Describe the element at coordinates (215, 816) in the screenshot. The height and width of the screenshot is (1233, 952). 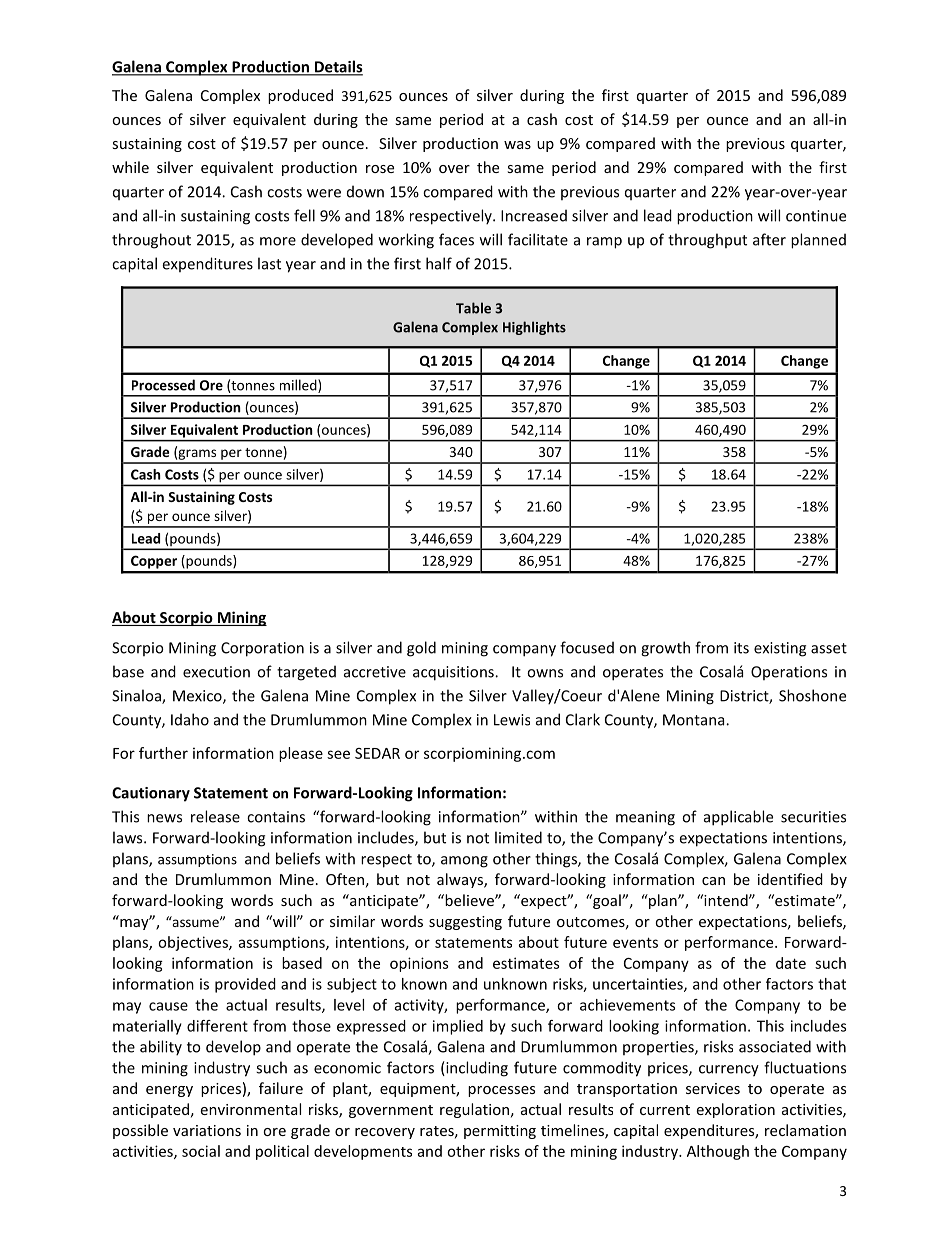
I see `release` at that location.
